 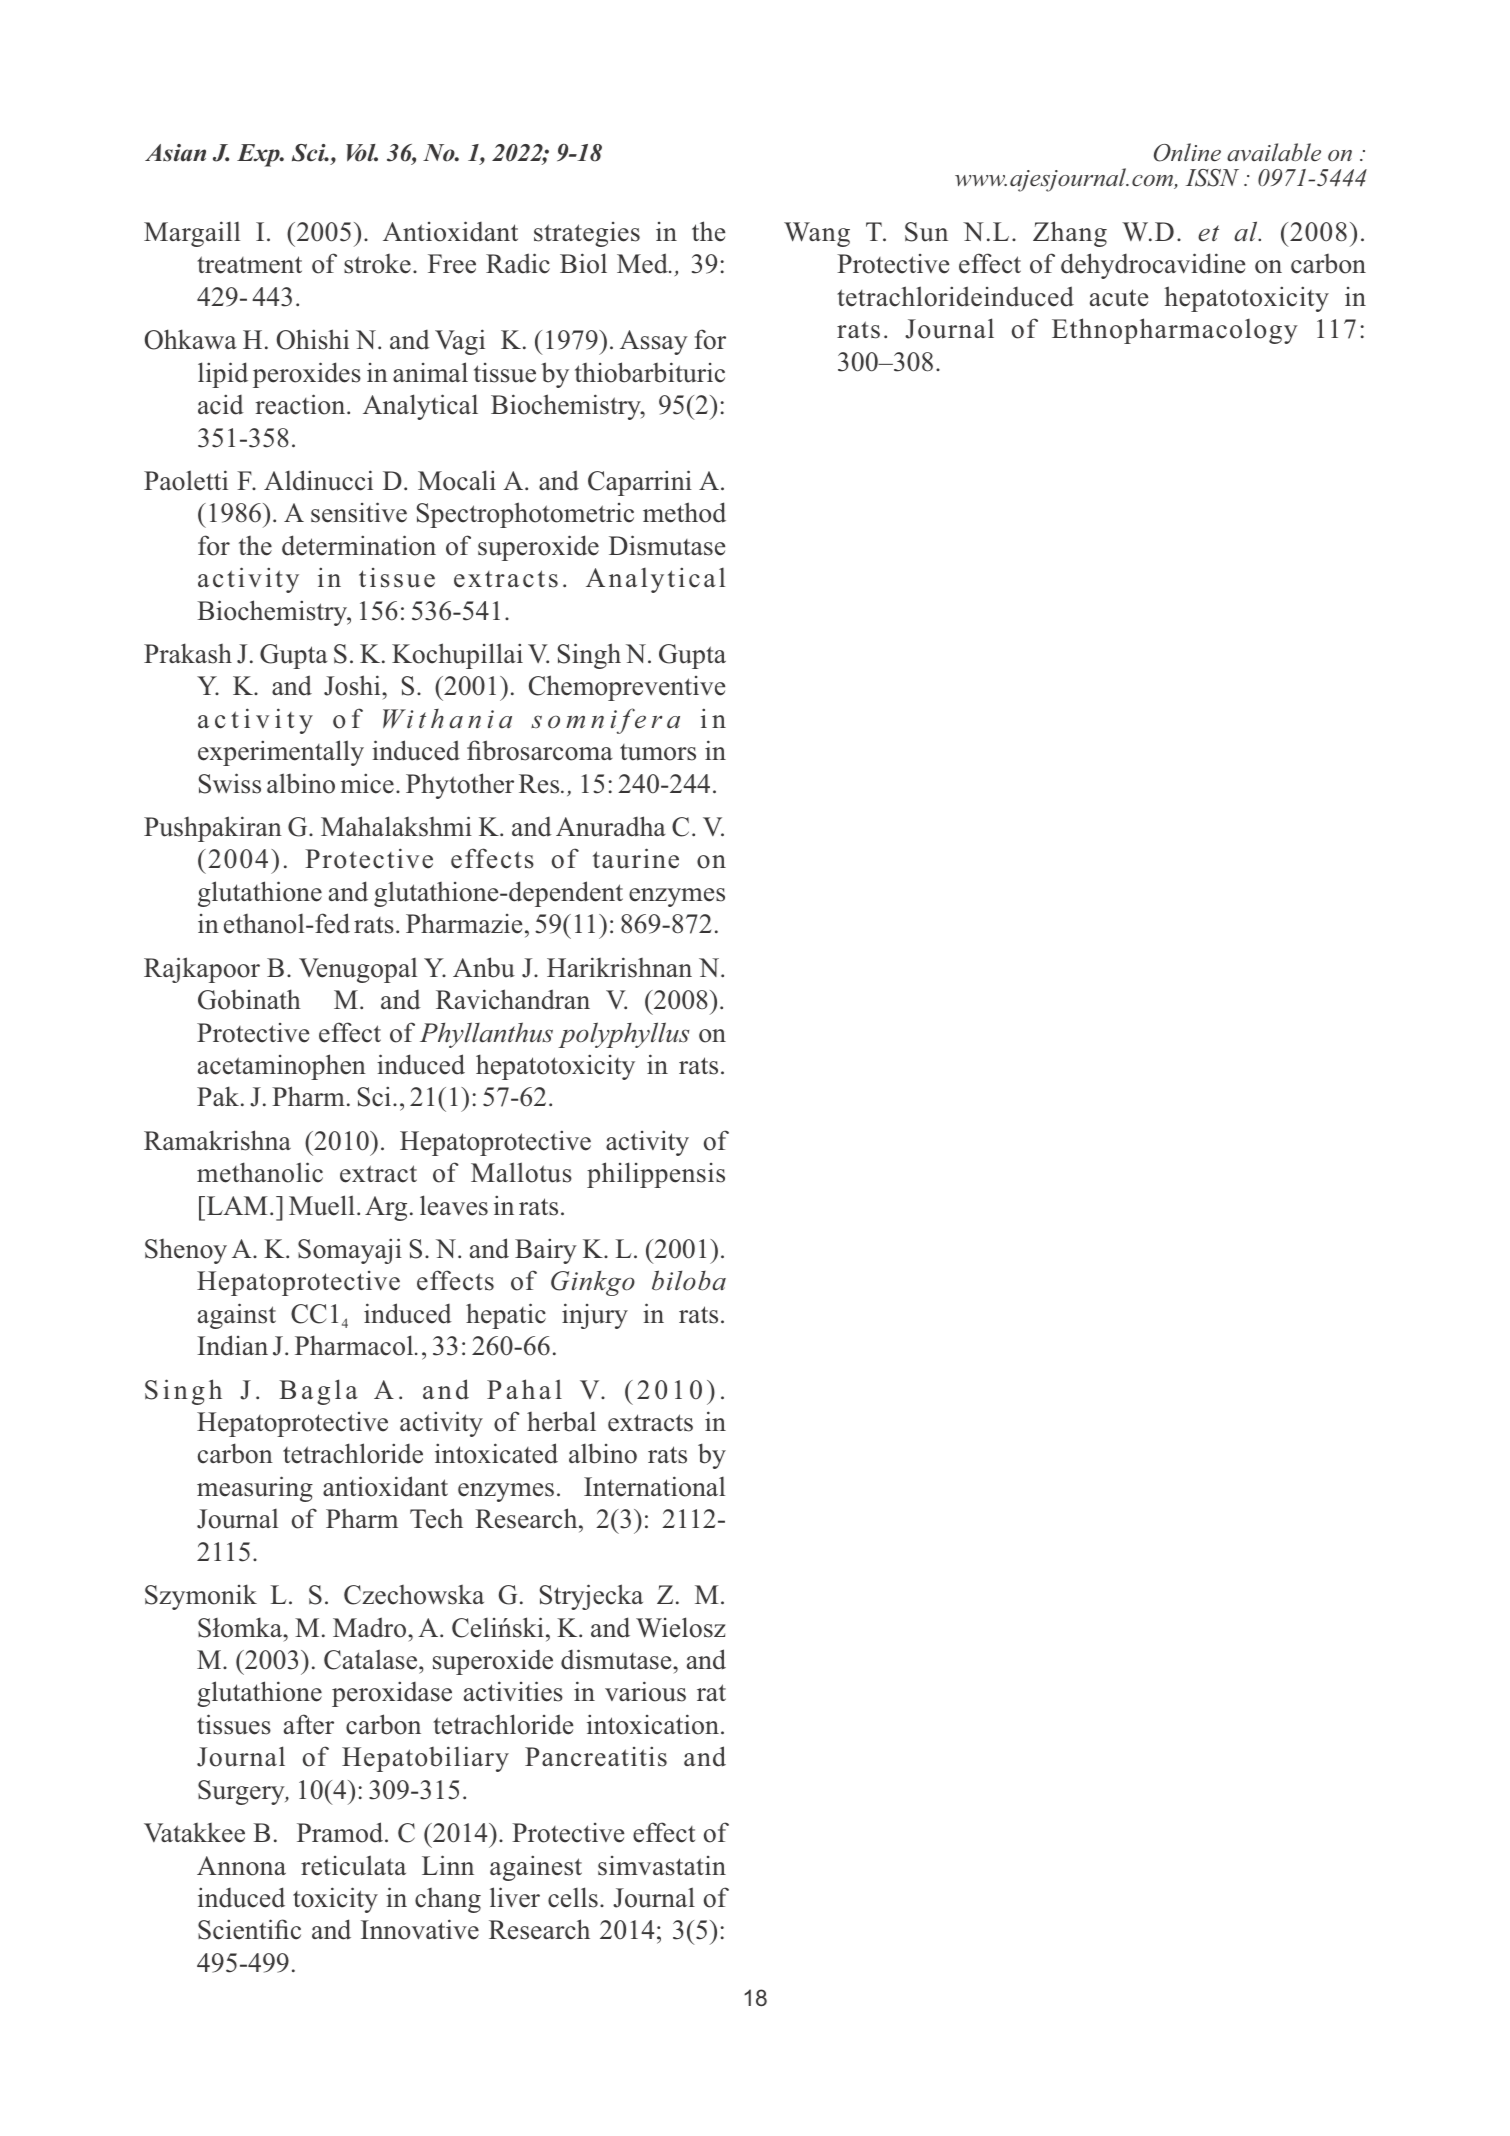 What do you see at coordinates (662, 1866) in the document?
I see `simvastatin` at bounding box center [662, 1866].
